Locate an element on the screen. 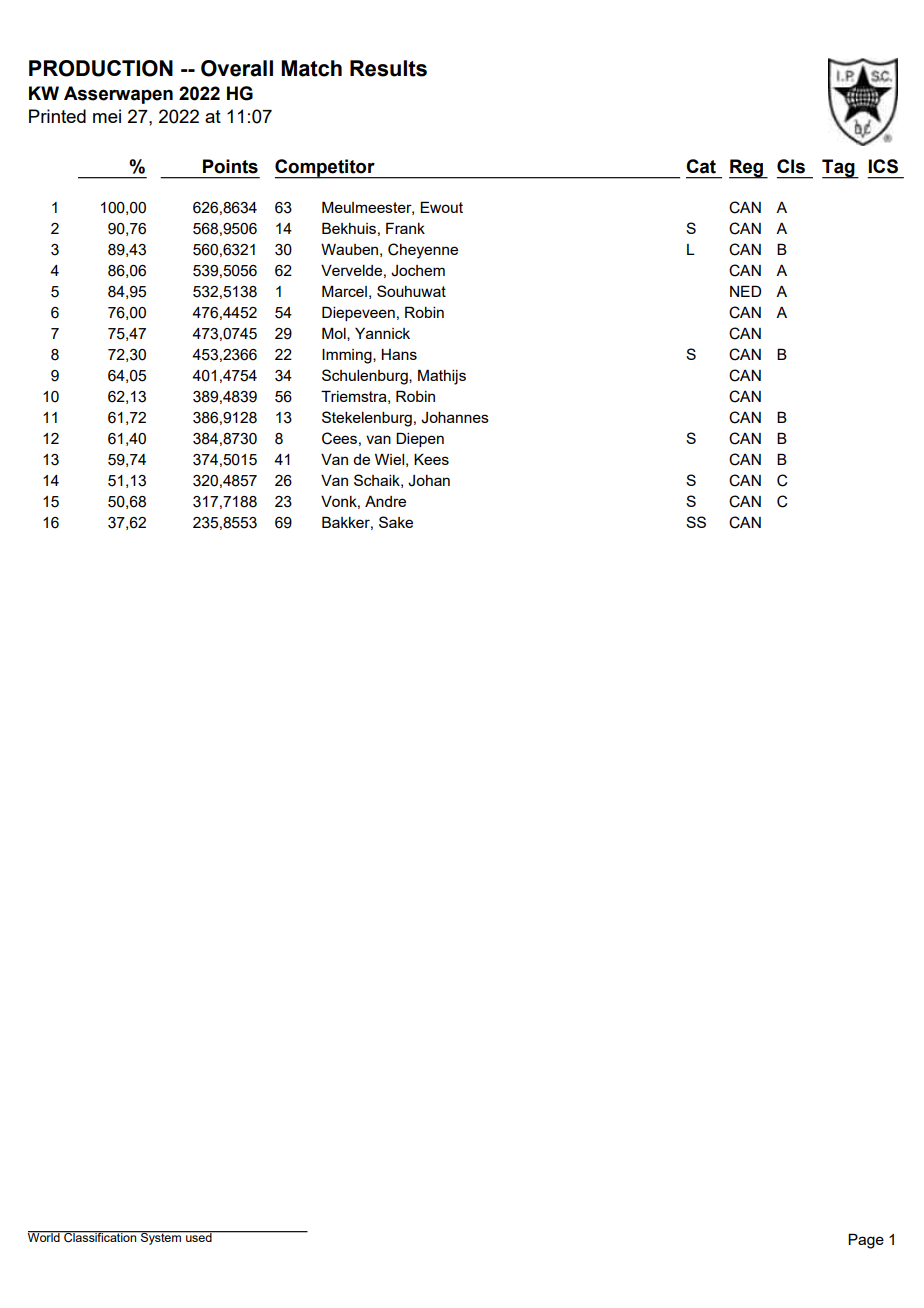 This screenshot has height=1308, width=924. Cls is located at coordinates (791, 166).
